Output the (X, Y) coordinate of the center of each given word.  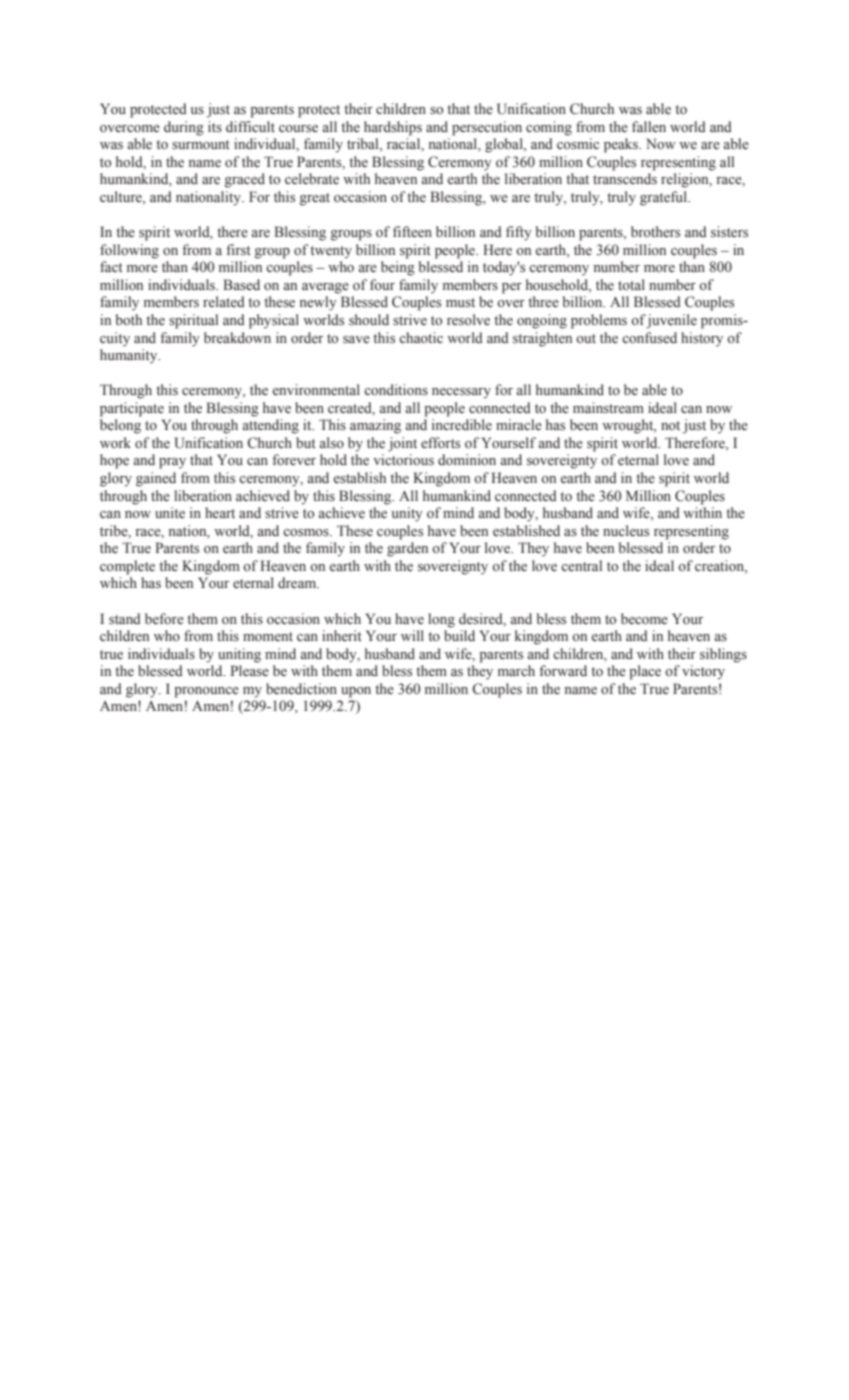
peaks (622, 145)
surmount (201, 145)
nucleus (626, 531)
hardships (393, 128)
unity (407, 514)
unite (170, 512)
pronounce (206, 692)
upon (356, 692)
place (645, 672)
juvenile (671, 321)
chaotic (421, 337)
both (129, 320)
